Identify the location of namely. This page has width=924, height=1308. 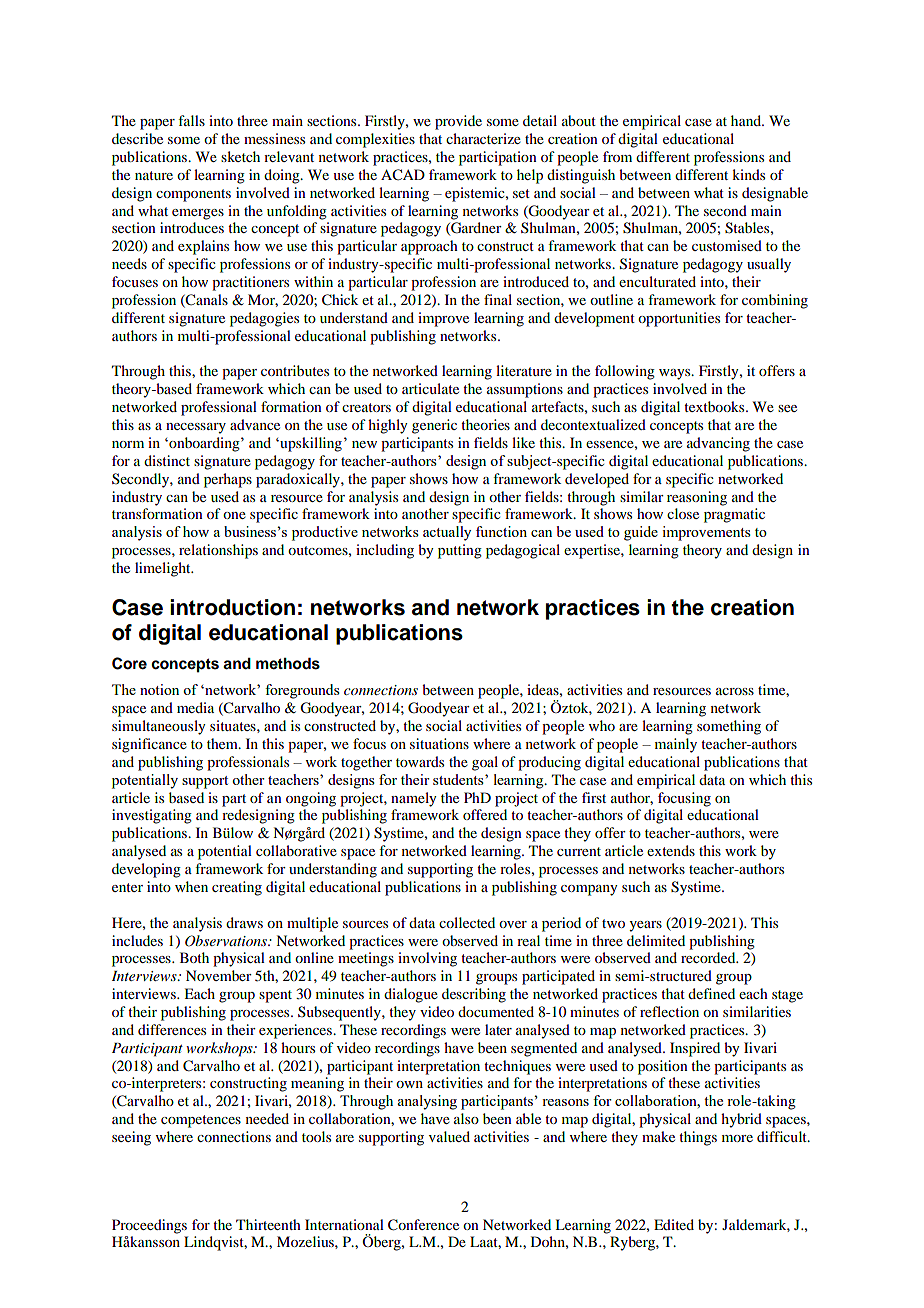
(414, 799).
